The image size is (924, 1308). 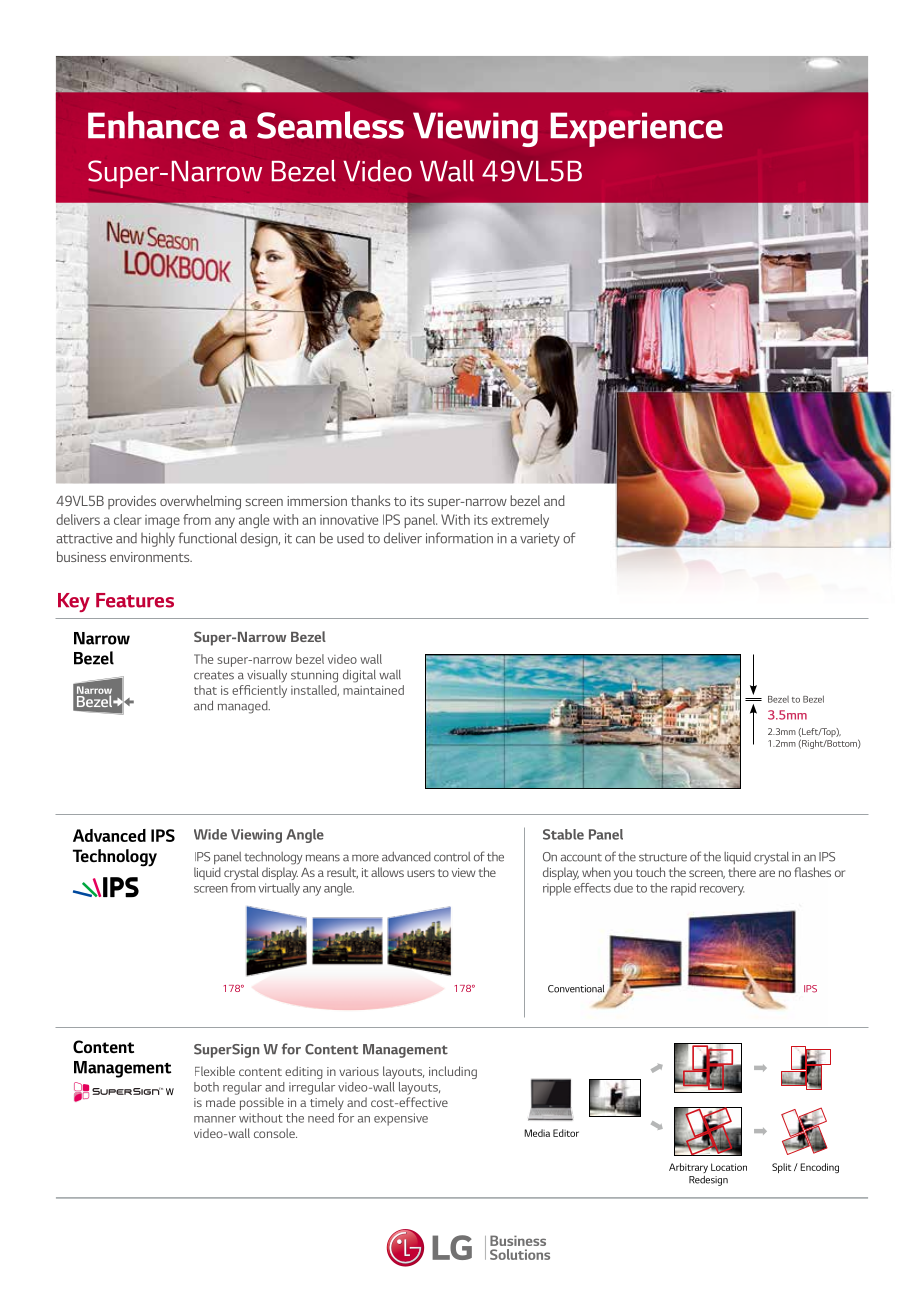 What do you see at coordinates (729, 1167) in the screenshot?
I see `Location` at bounding box center [729, 1167].
